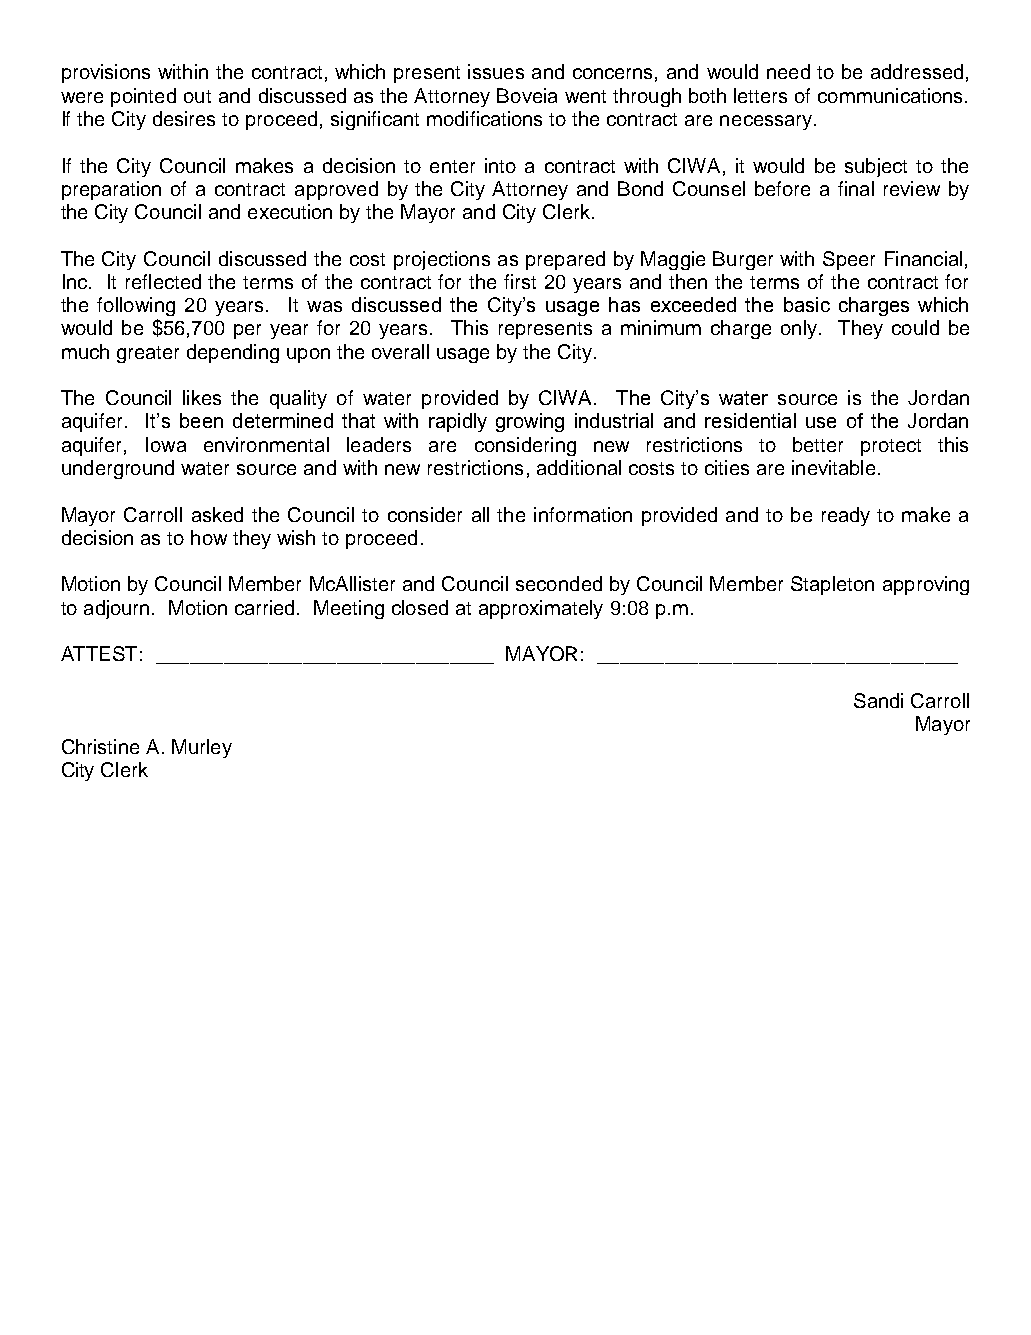 Image resolution: width=1031 pixels, height=1335 pixels. I want to click on use, so click(821, 422).
